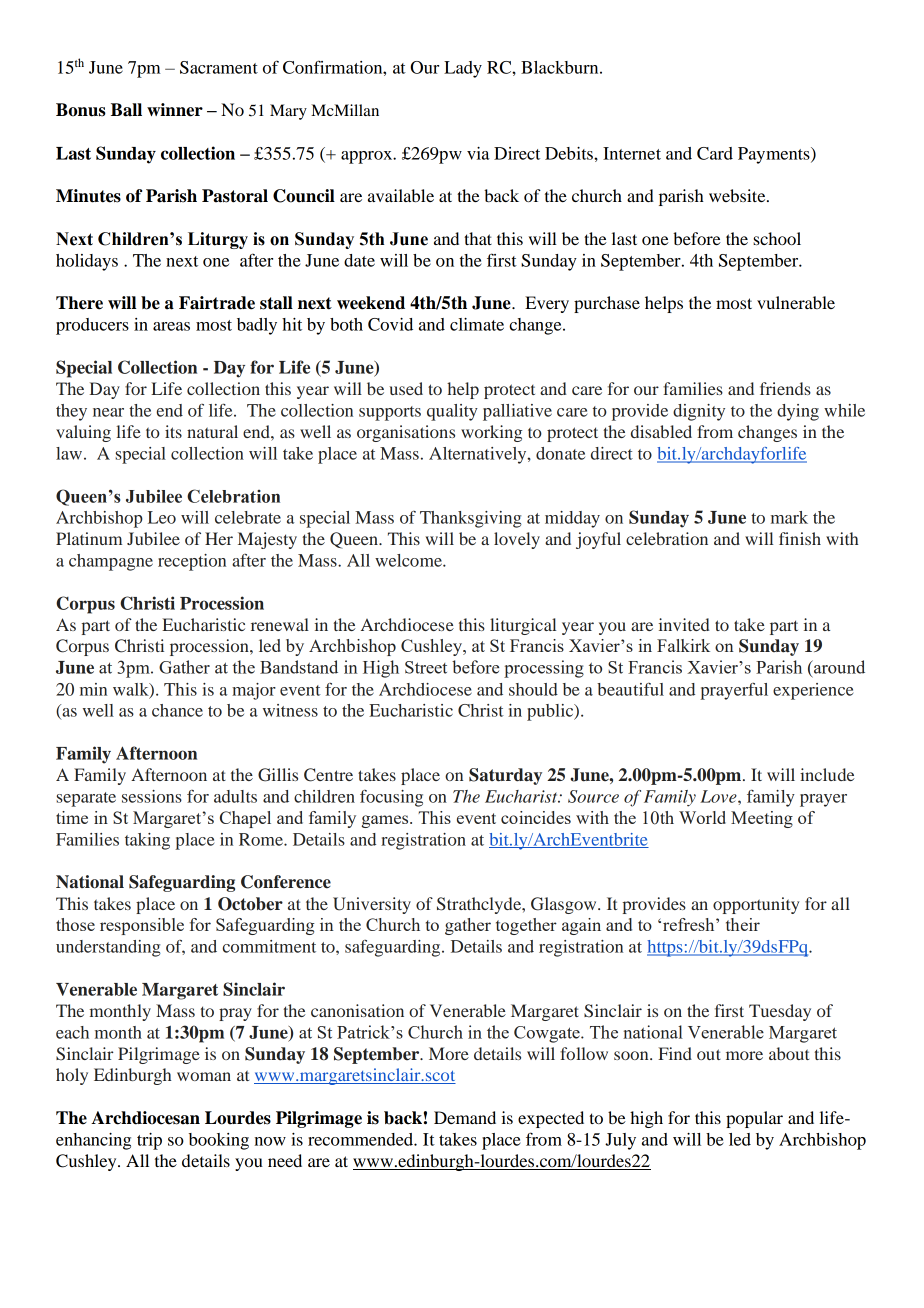 Image resolution: width=924 pixels, height=1308 pixels. Describe the element at coordinates (152, 796) in the page. I see `sessions` at that location.
